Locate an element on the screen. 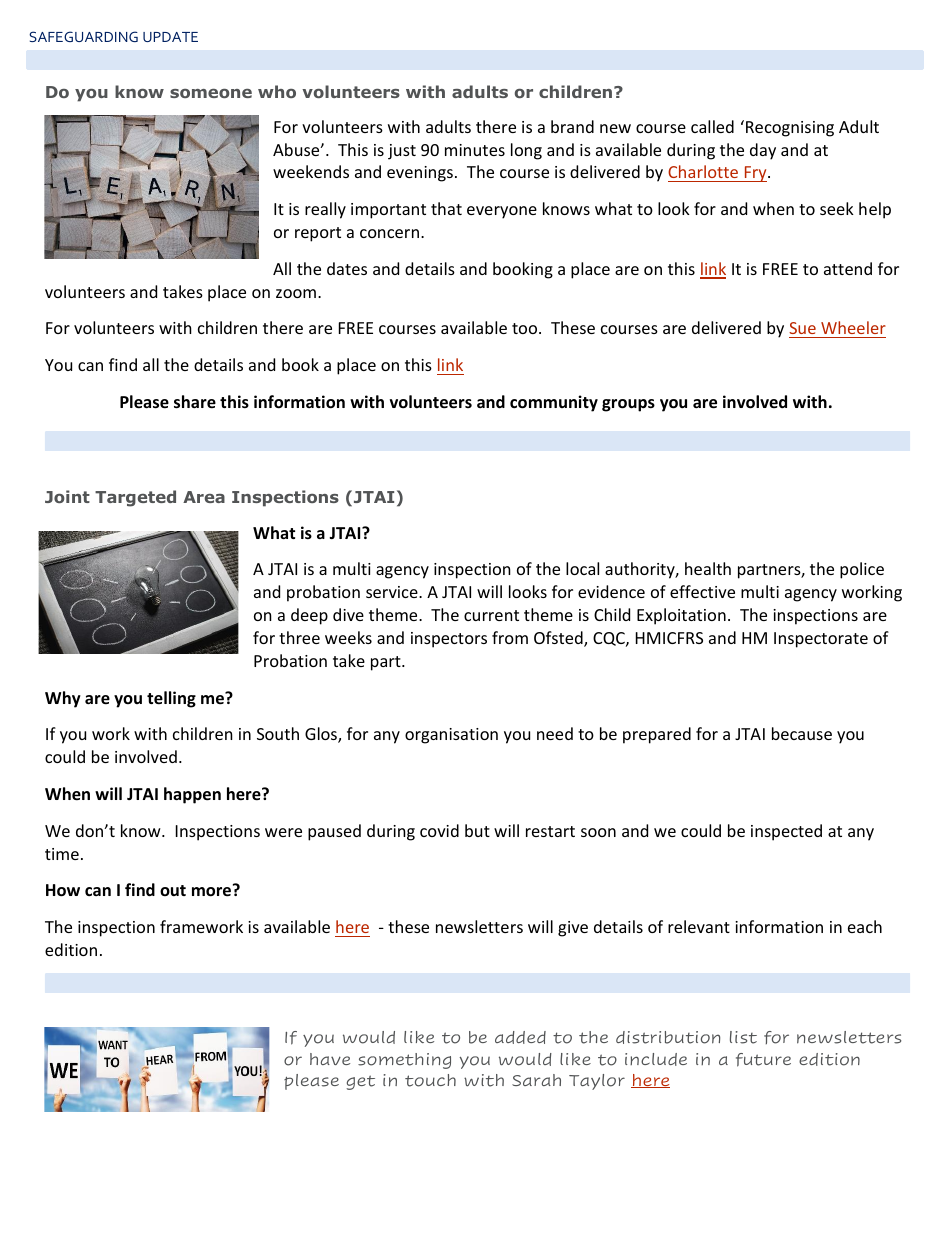  covid is located at coordinates (439, 830).
